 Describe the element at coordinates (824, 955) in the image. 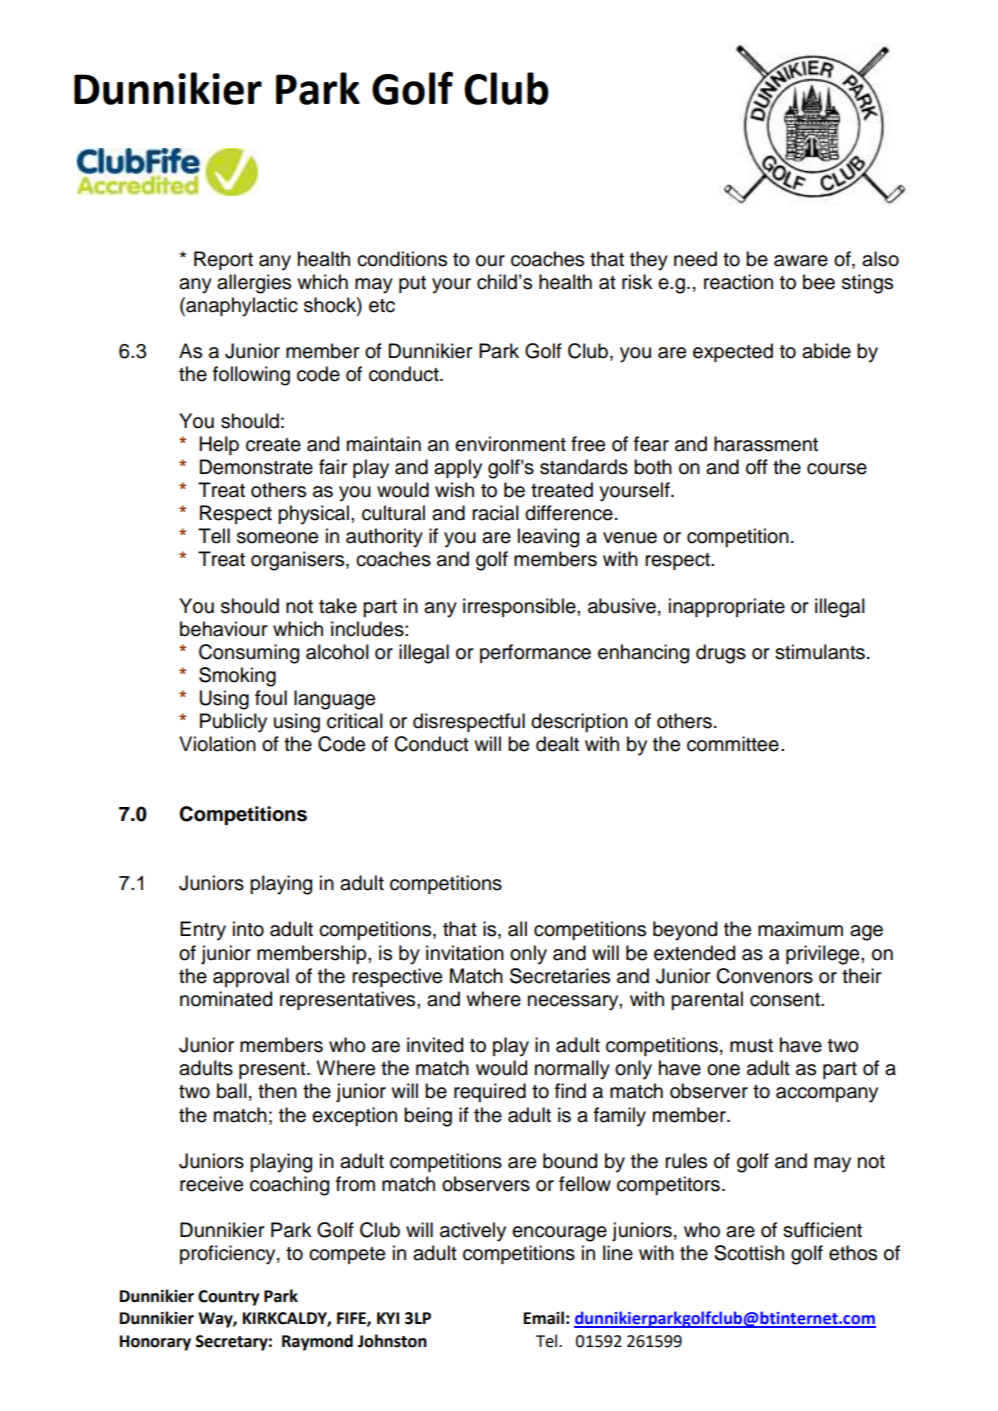

I see `privilege` at that location.
